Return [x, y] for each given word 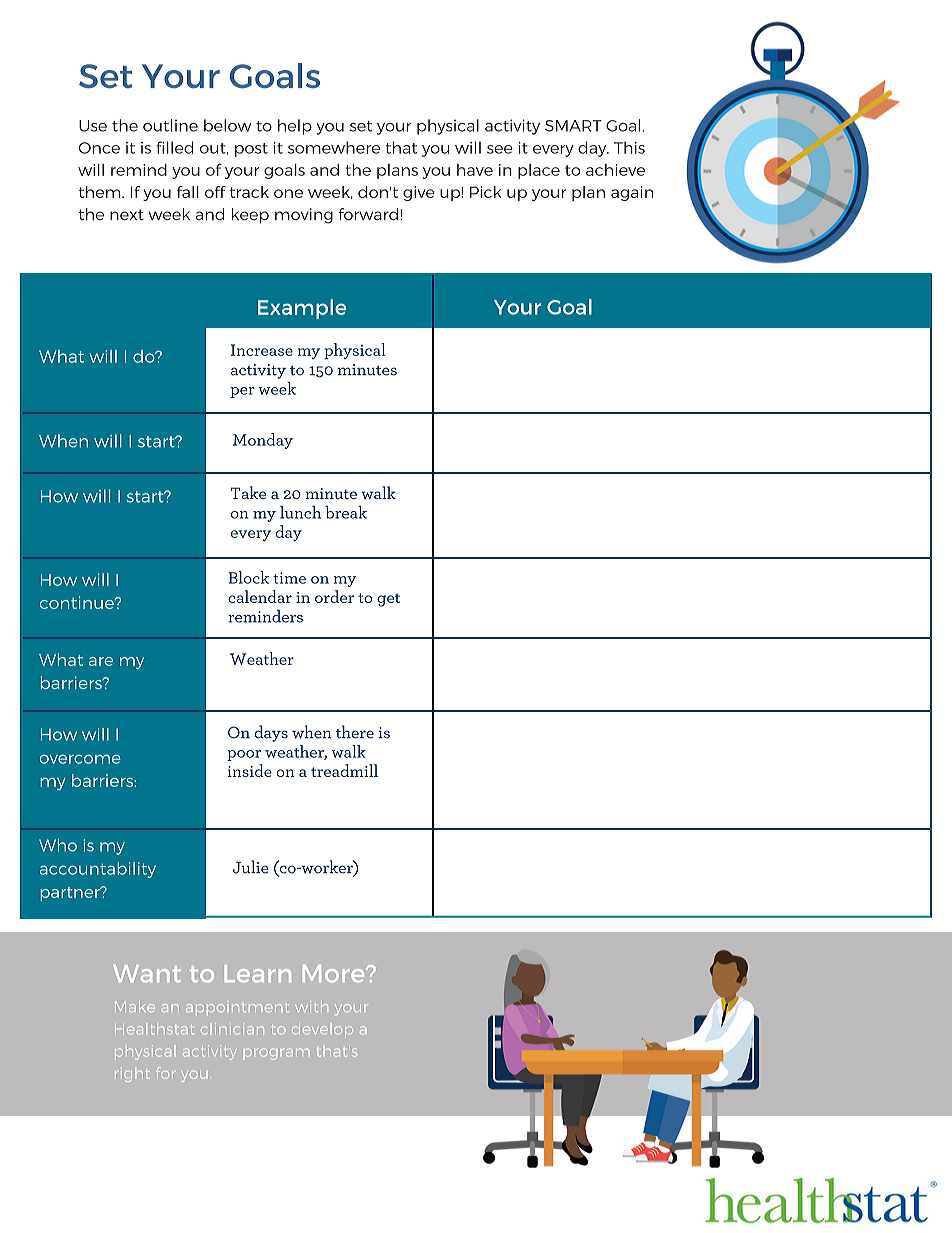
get [388, 600]
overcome [80, 759]
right [132, 1074]
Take [248, 492]
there [355, 732]
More [335, 973]
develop [322, 1030]
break [346, 512]
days [271, 733]
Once [99, 148]
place [539, 171]
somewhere [334, 147]
